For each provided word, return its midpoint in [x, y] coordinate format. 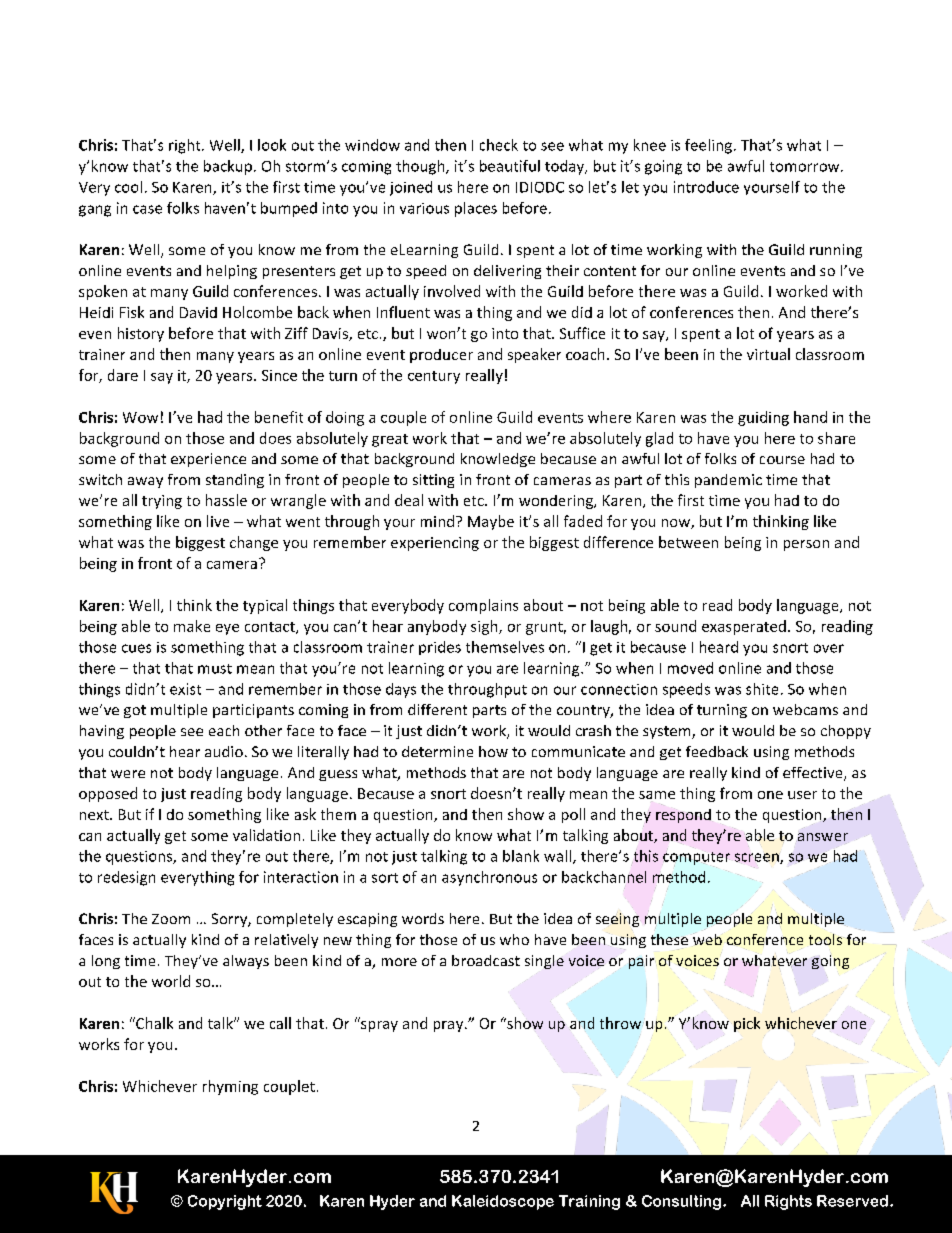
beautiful [510, 166]
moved [690, 668]
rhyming [230, 1087]
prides [440, 648]
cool [128, 187]
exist [185, 689]
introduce [706, 187]
